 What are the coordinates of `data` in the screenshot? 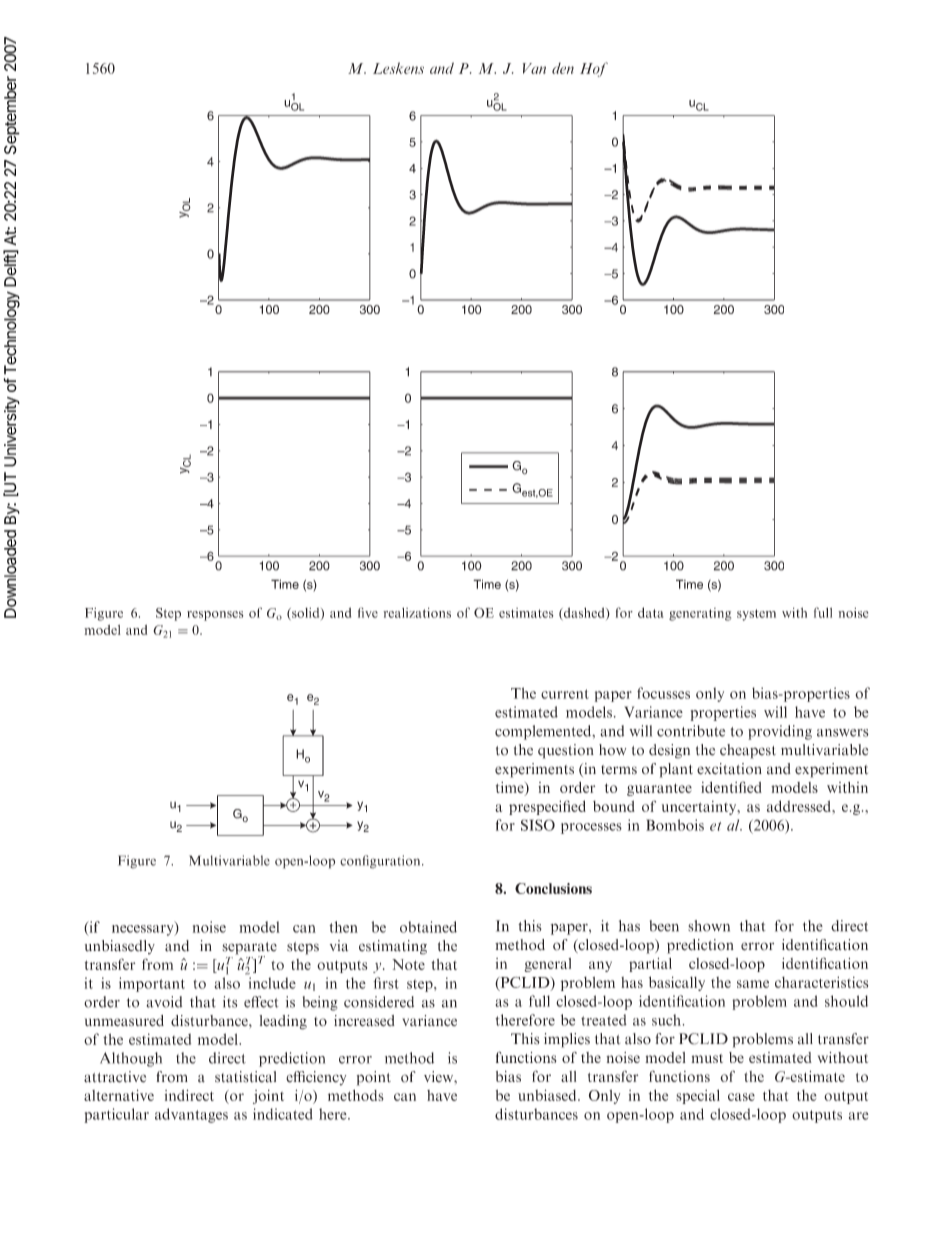 It's located at (650, 612).
